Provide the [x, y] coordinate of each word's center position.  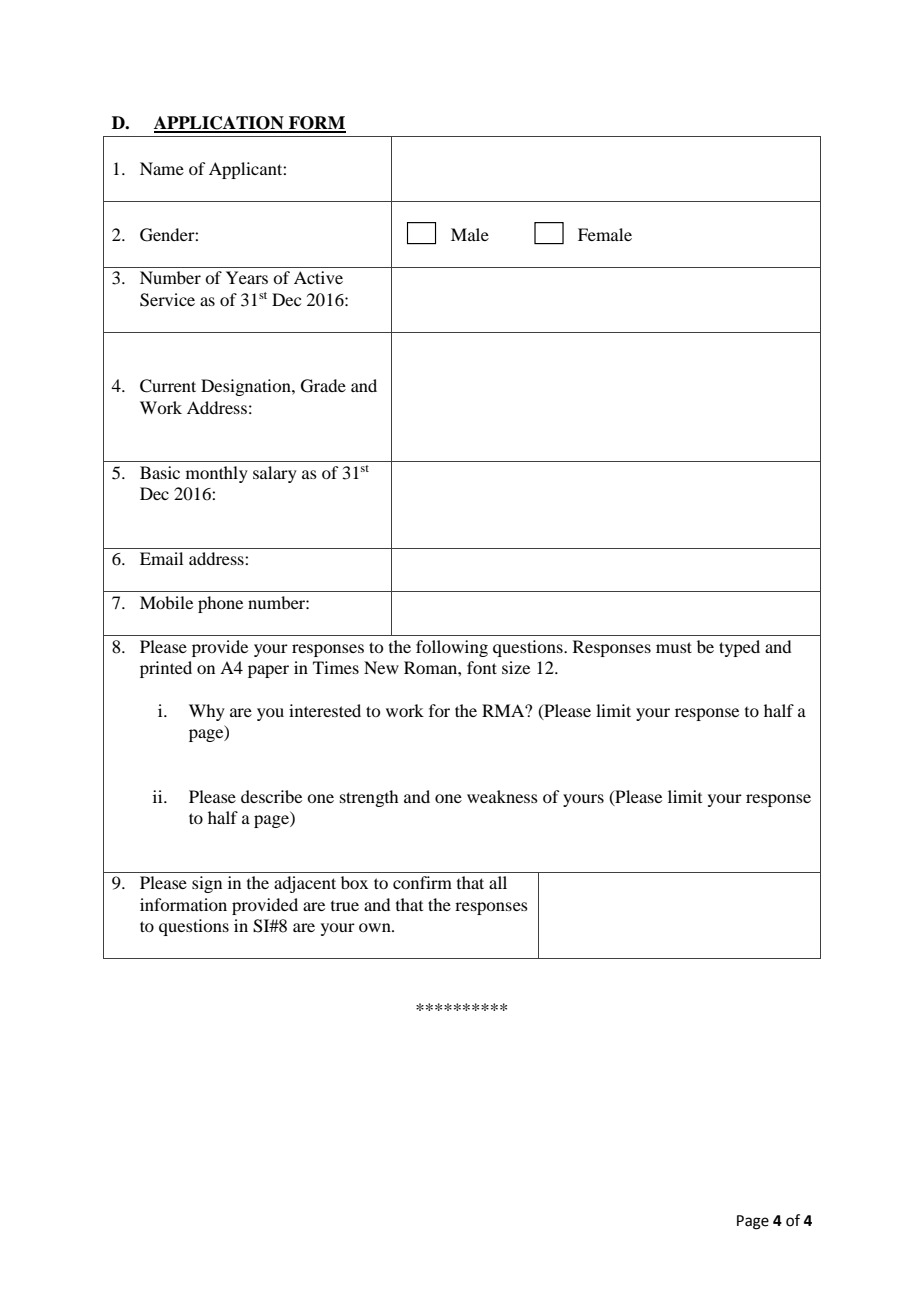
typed [739, 648]
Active [318, 277]
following [452, 648]
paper [268, 671]
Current [168, 386]
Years [247, 277]
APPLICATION [220, 124]
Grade [323, 386]
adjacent [305, 884]
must [674, 647]
